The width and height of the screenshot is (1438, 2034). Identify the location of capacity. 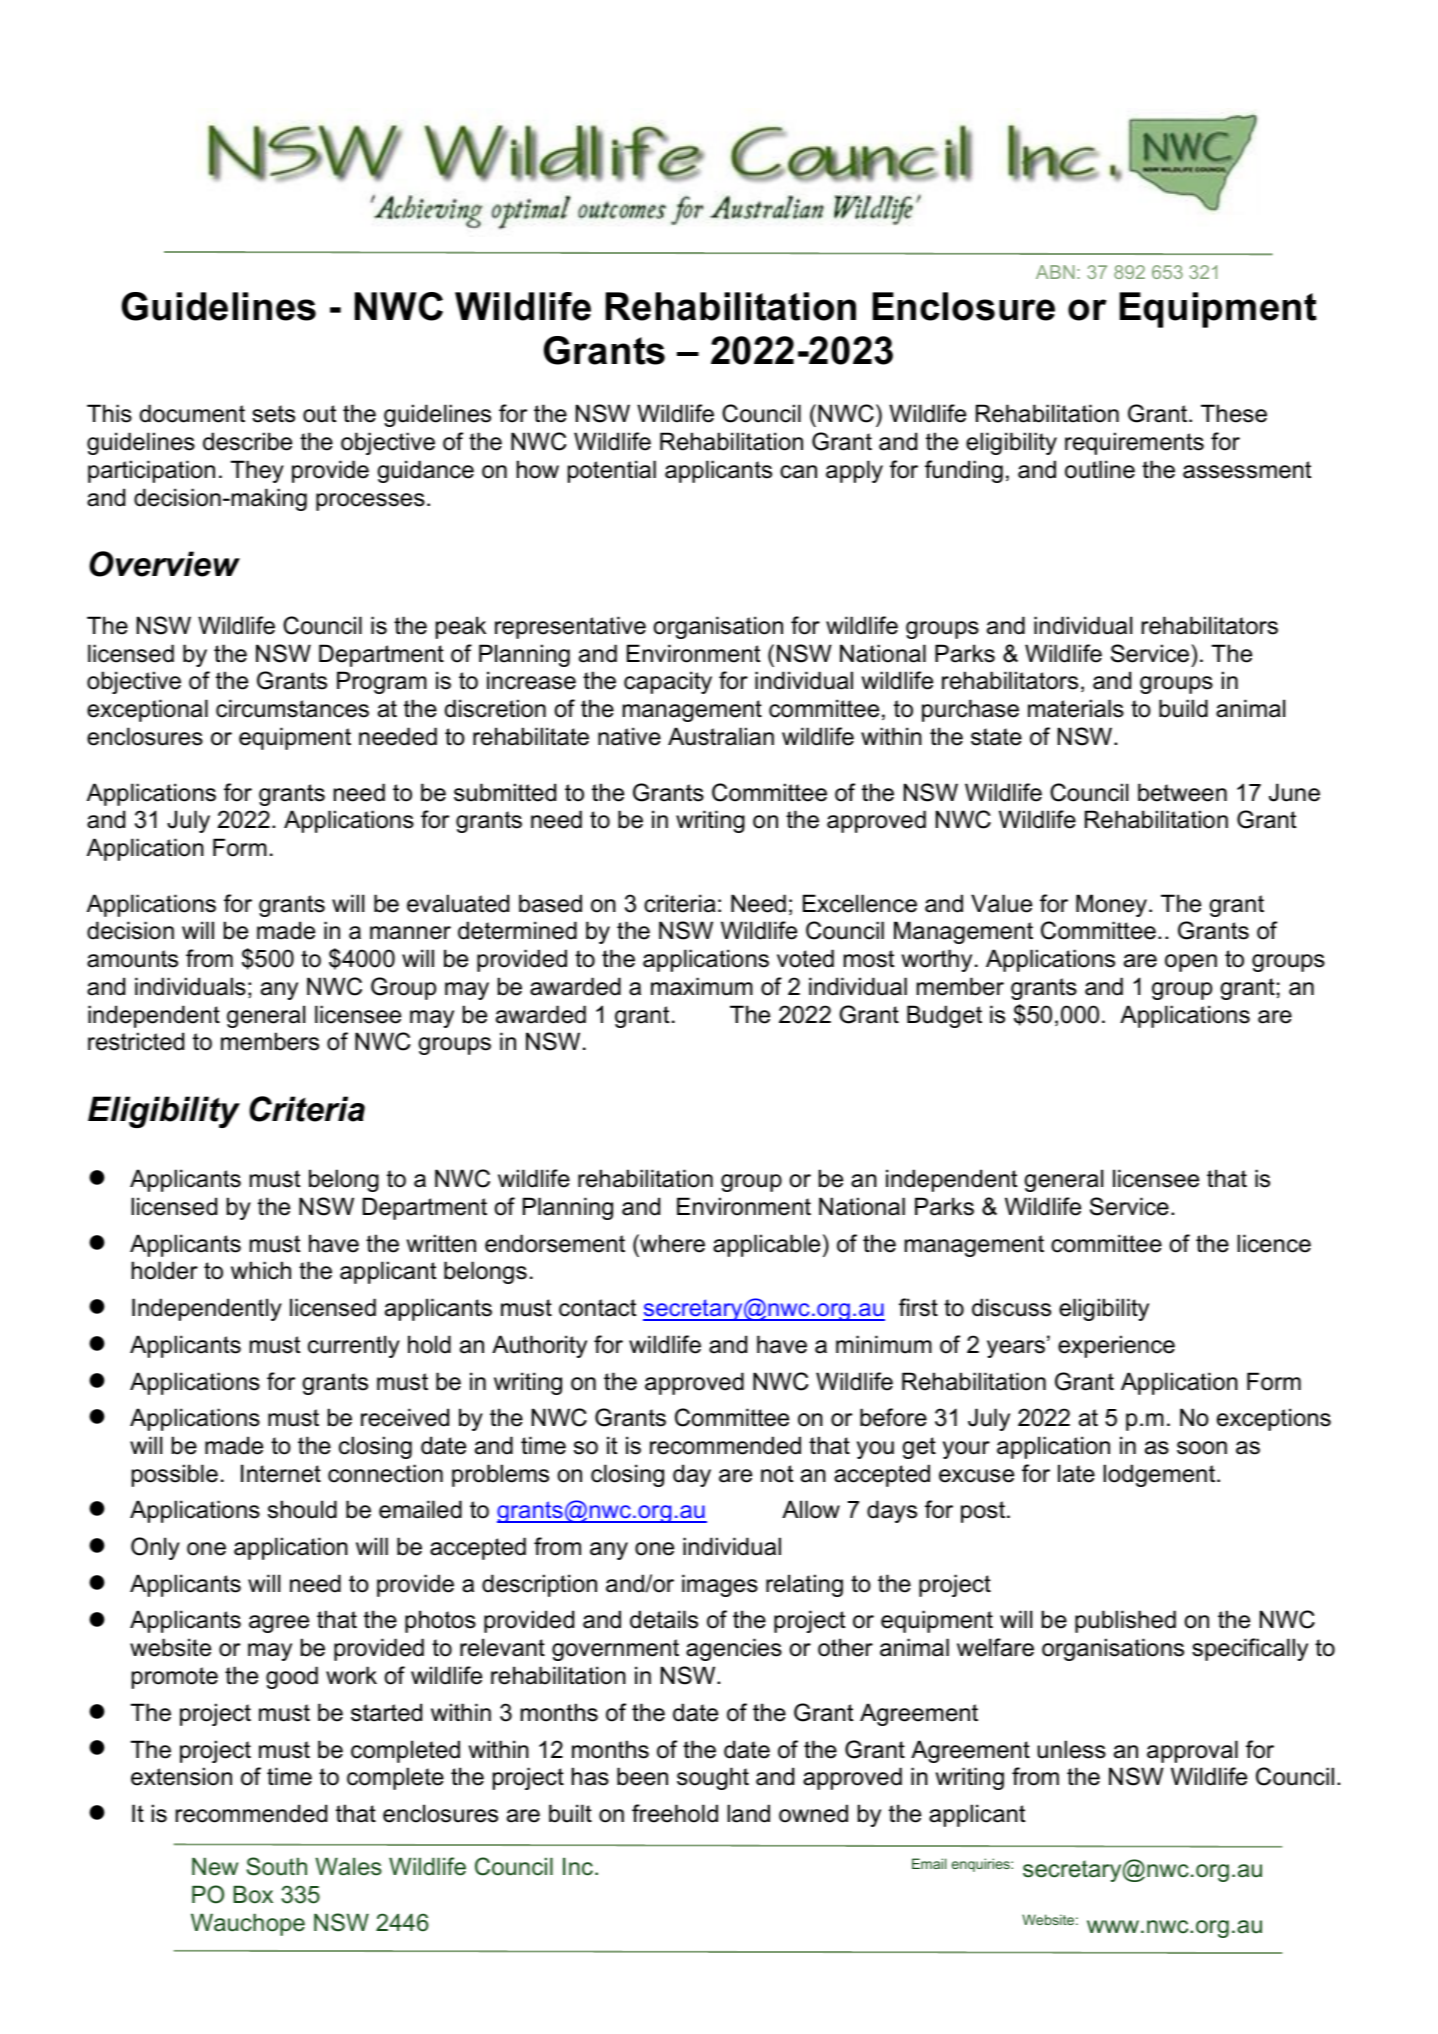
(668, 682).
